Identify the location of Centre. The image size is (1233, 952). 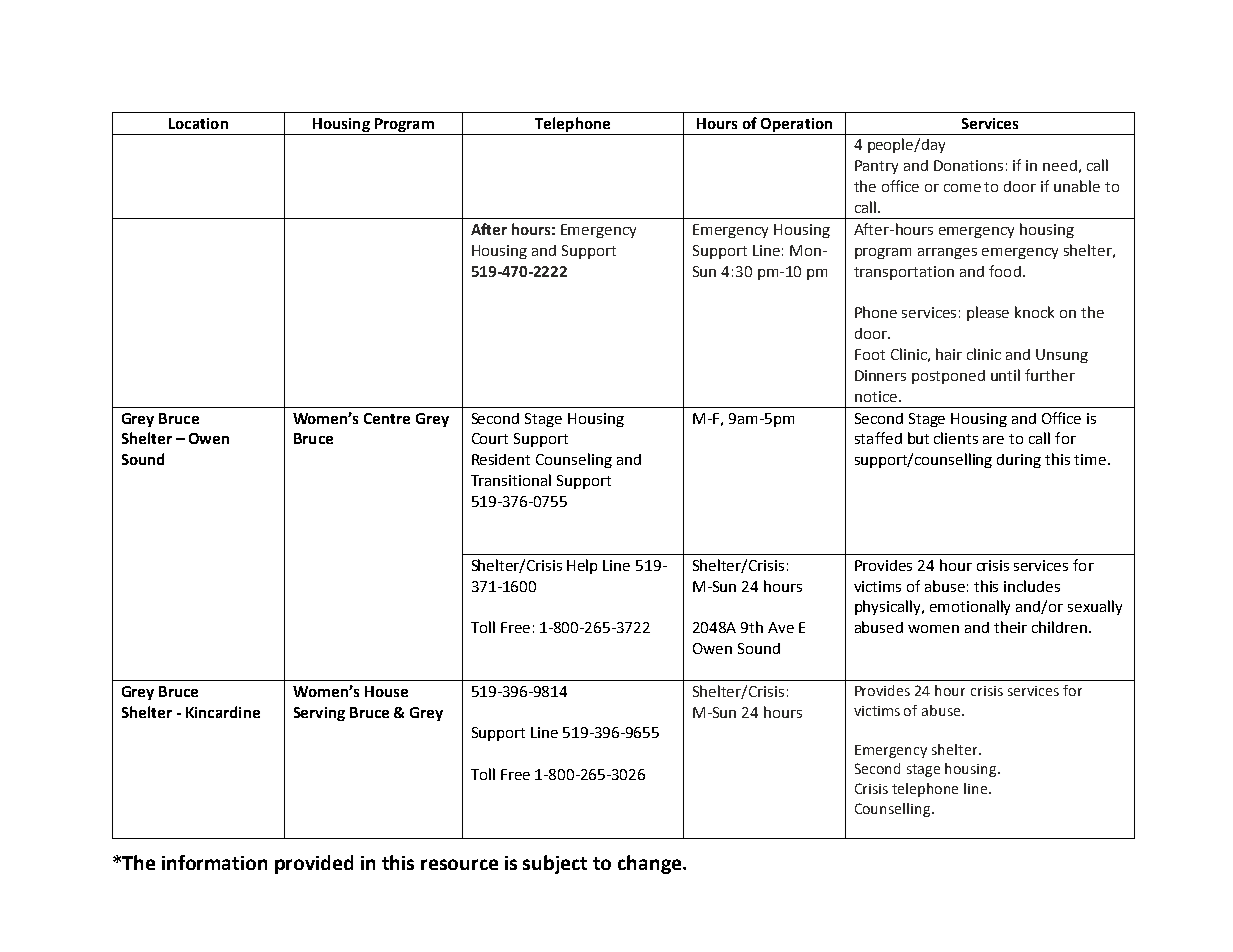
(387, 418).
